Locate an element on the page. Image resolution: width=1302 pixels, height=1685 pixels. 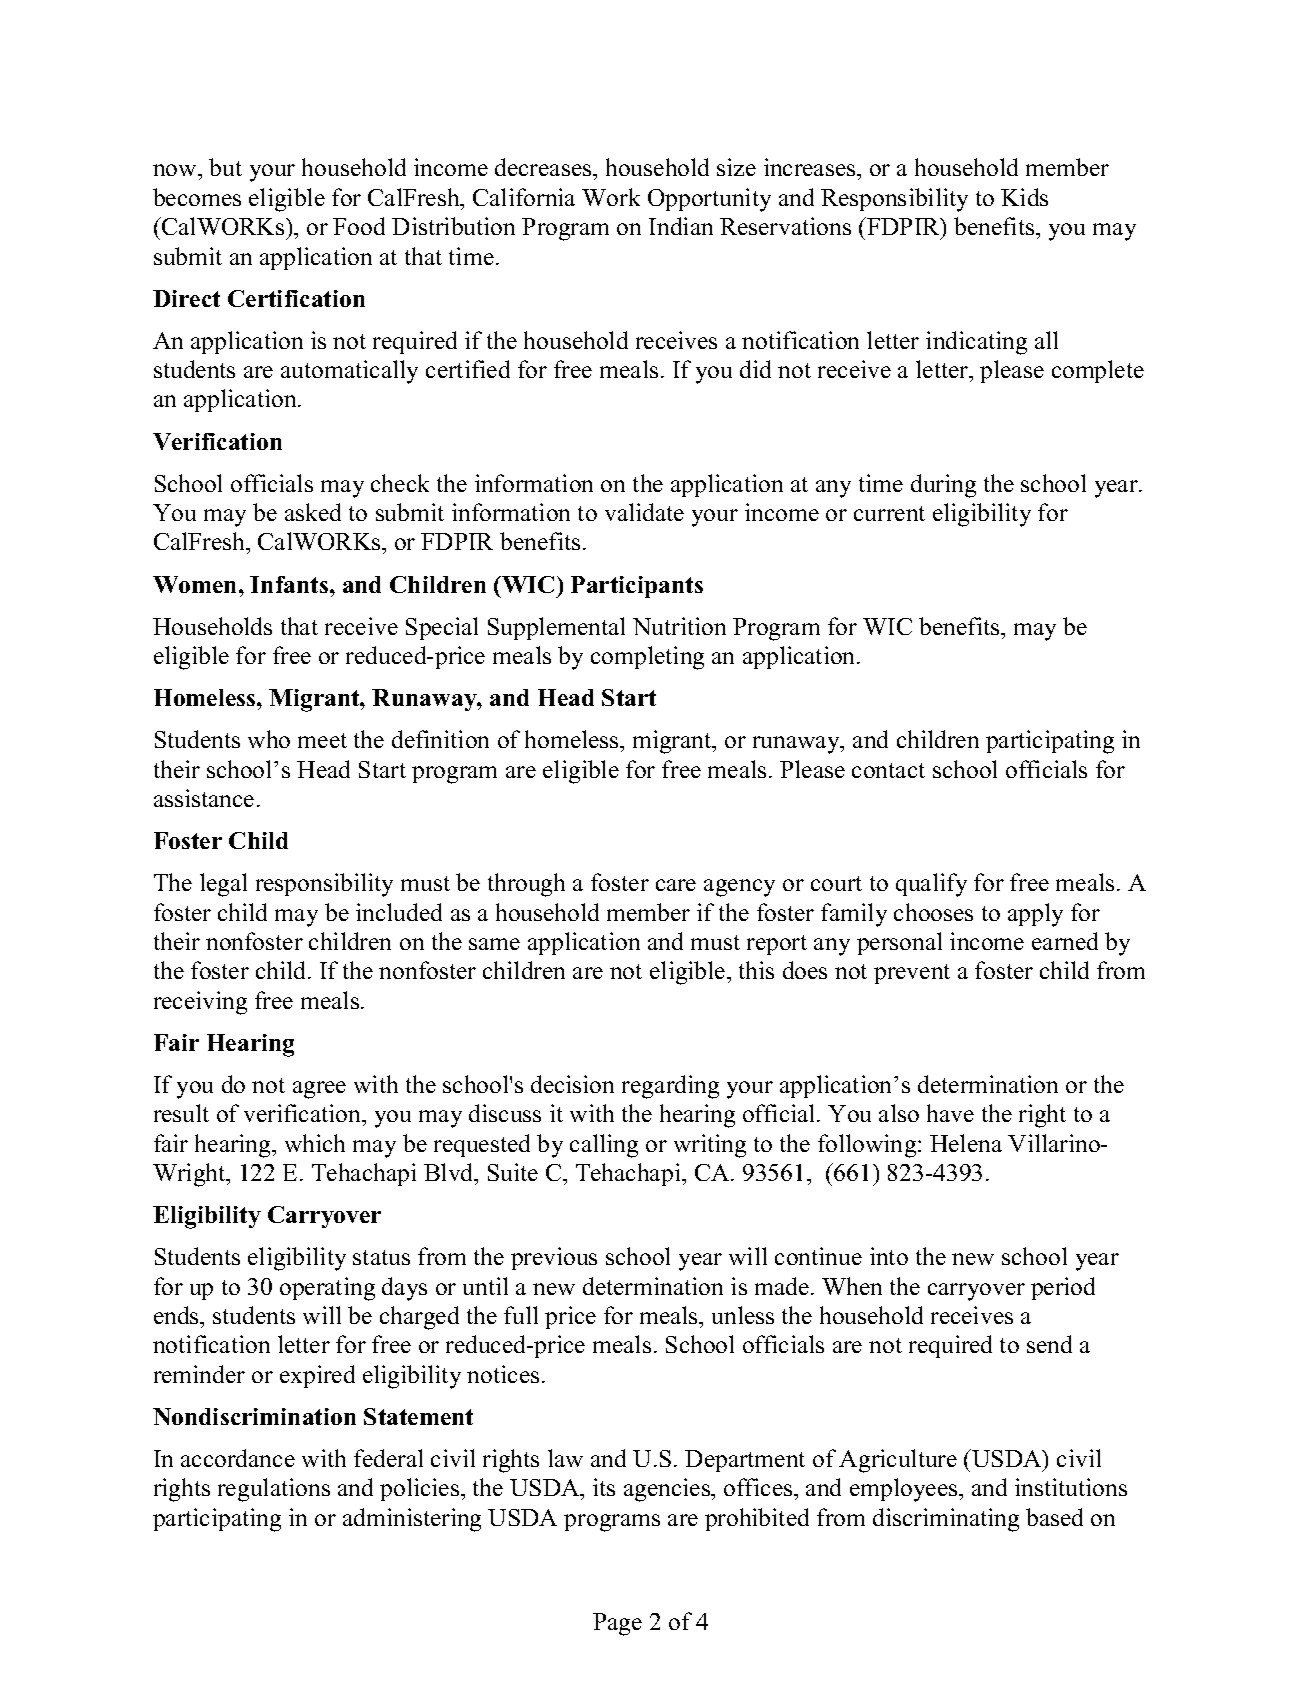
Food is located at coordinates (359, 226).
